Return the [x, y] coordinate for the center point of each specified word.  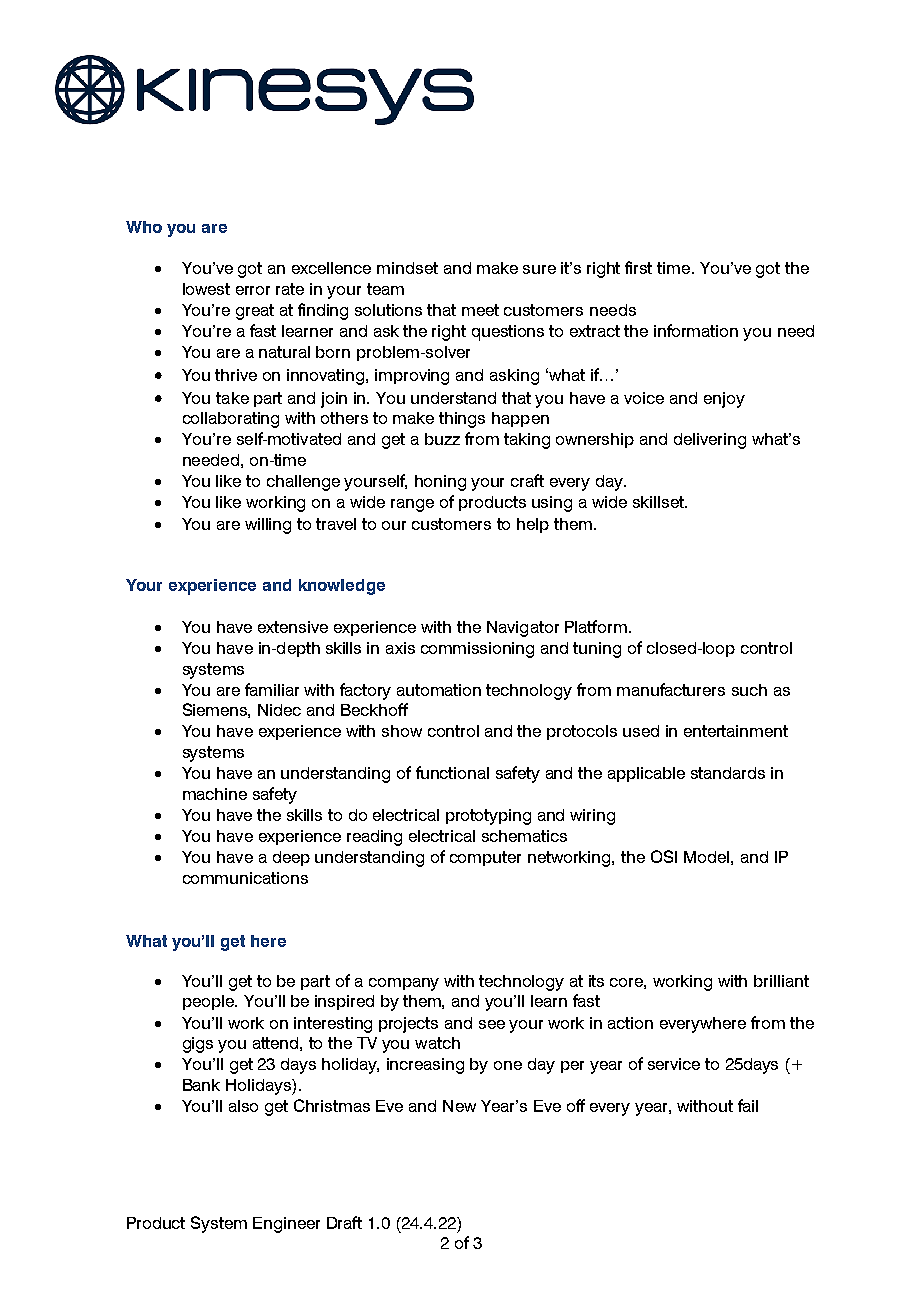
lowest [206, 289]
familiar [272, 689]
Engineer [286, 1225]
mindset [407, 268]
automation [439, 690]
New [459, 1106]
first [638, 267]
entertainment [736, 731]
